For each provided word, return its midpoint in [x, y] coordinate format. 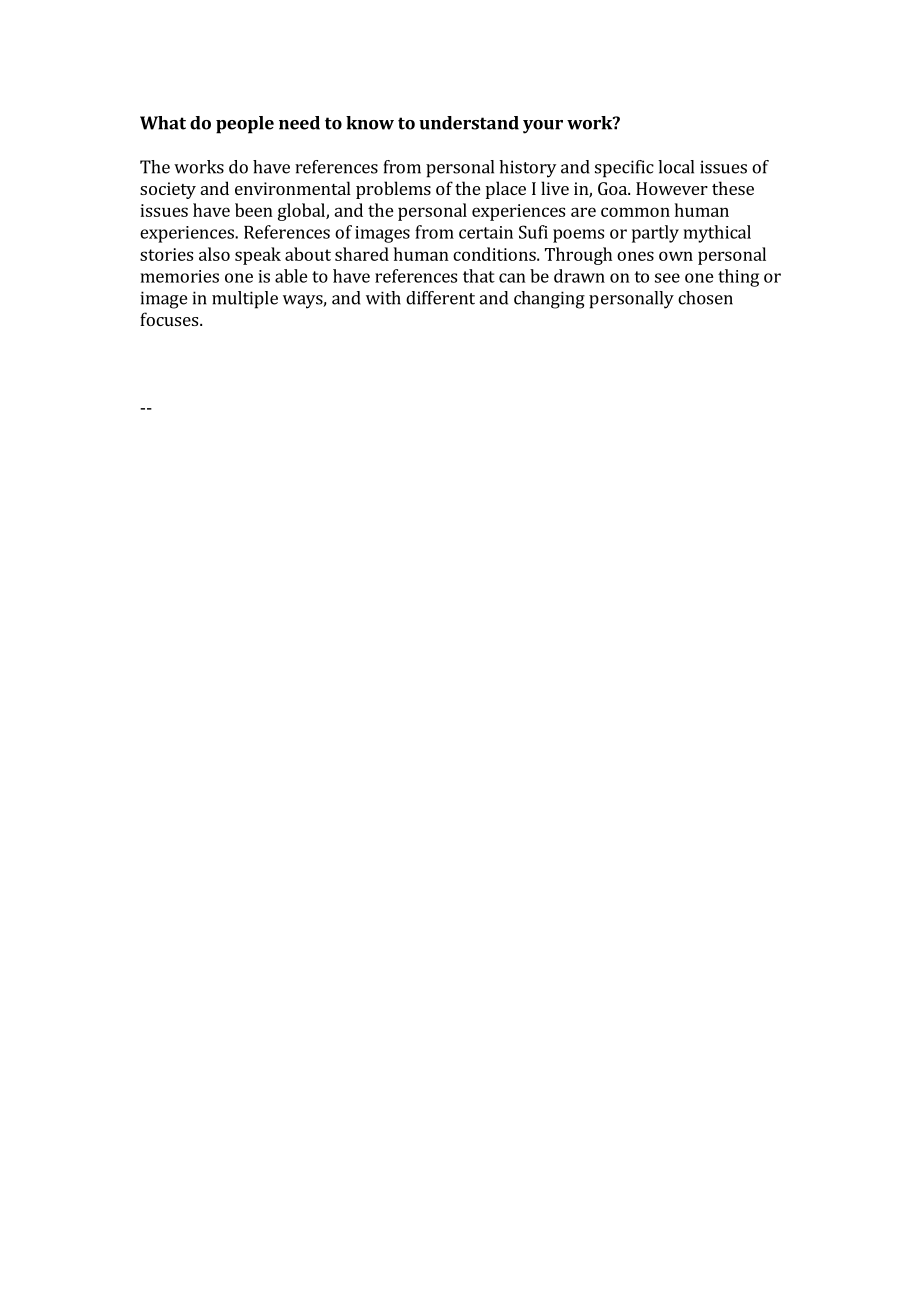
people [245, 125]
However [672, 188]
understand [469, 123]
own [676, 256]
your [543, 127]
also [214, 254]
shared [362, 254]
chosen [705, 298]
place [506, 190]
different [440, 298]
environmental [293, 188]
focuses [170, 319]
